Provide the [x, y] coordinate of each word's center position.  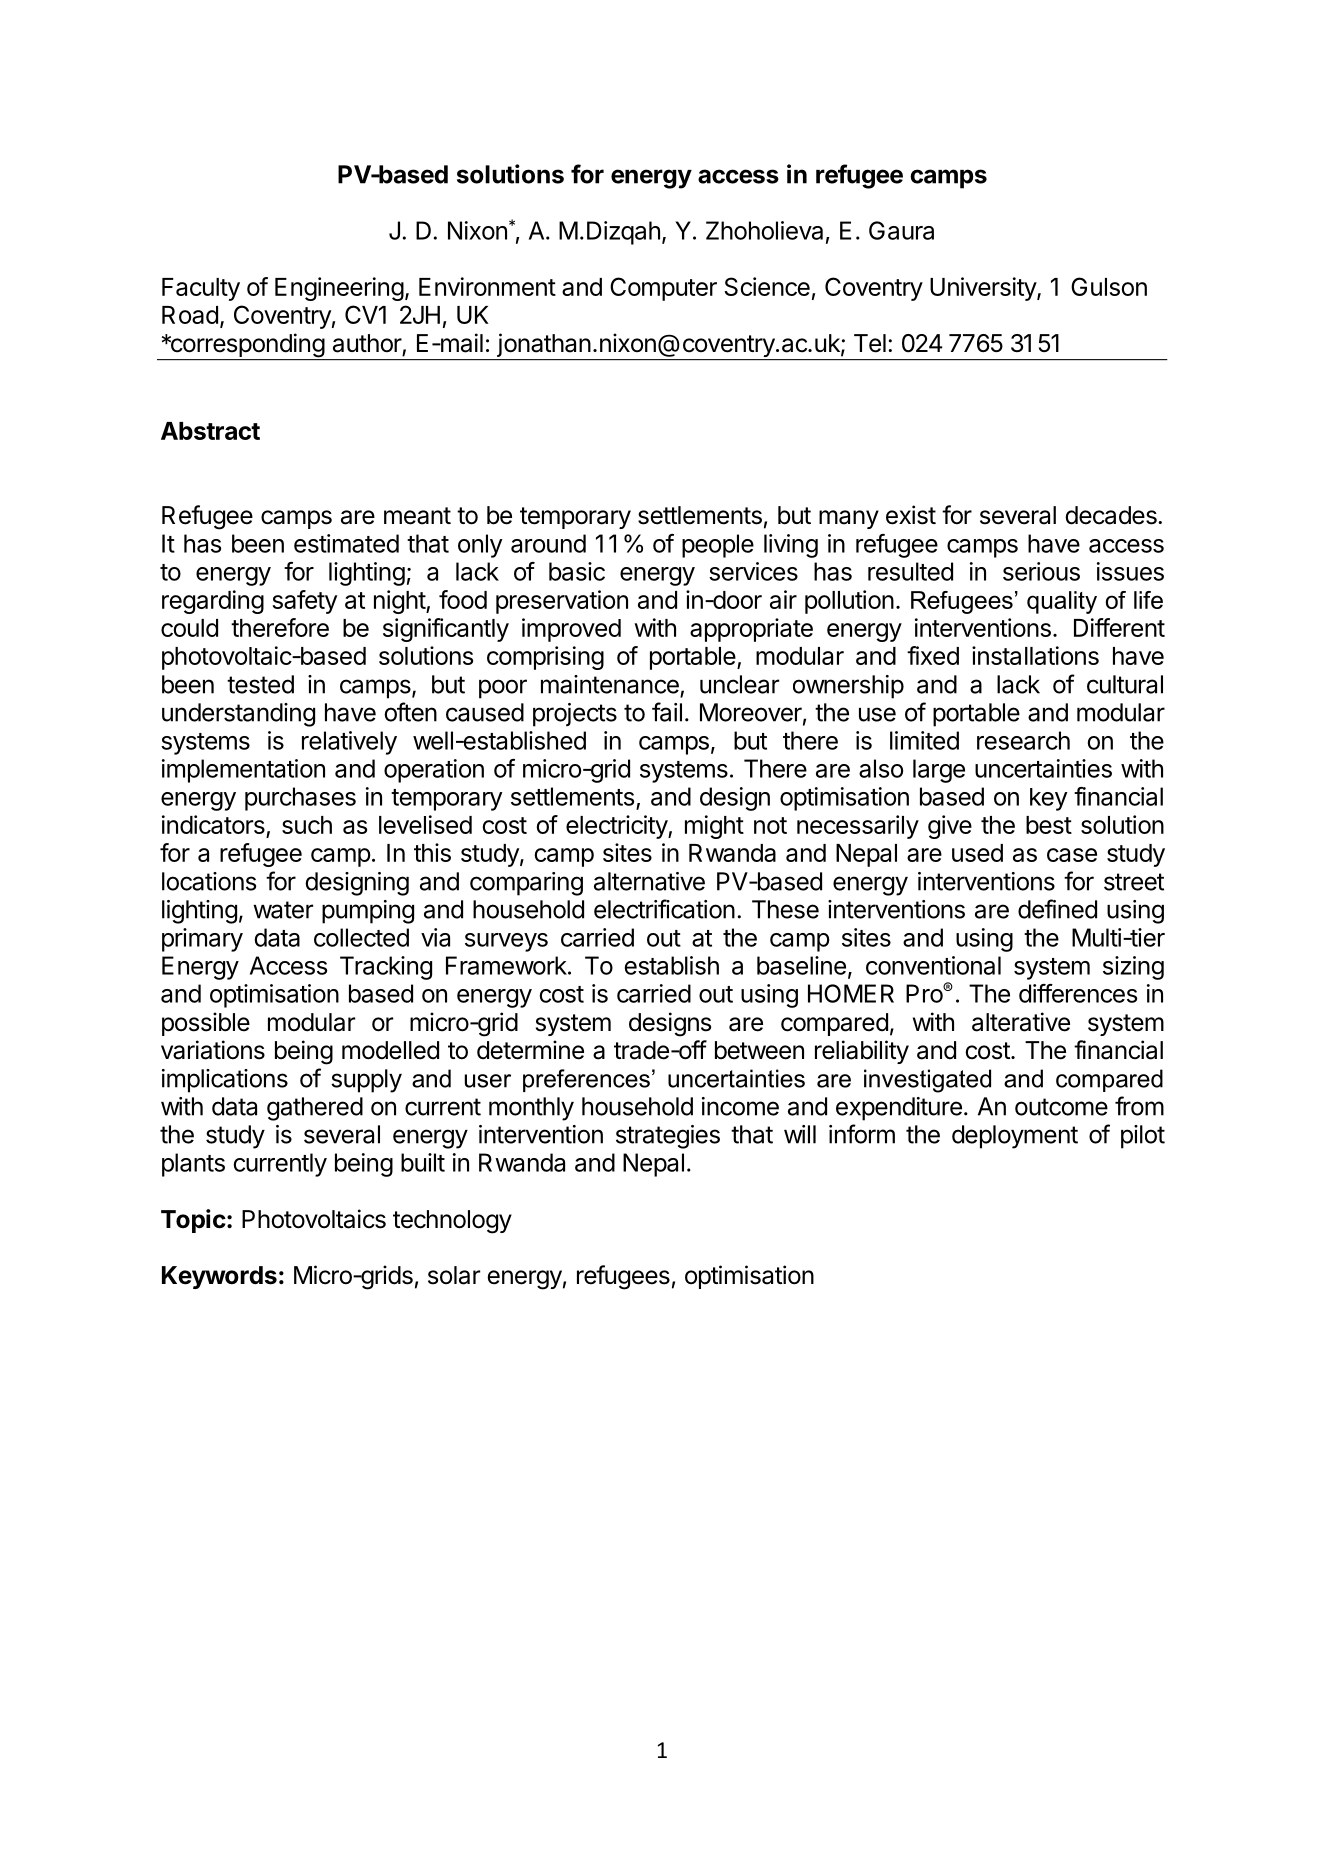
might [714, 827]
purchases [300, 799]
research [1023, 740]
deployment [1015, 1137]
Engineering [339, 289]
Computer [663, 289]
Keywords [219, 1277]
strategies [668, 1137]
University [984, 289]
